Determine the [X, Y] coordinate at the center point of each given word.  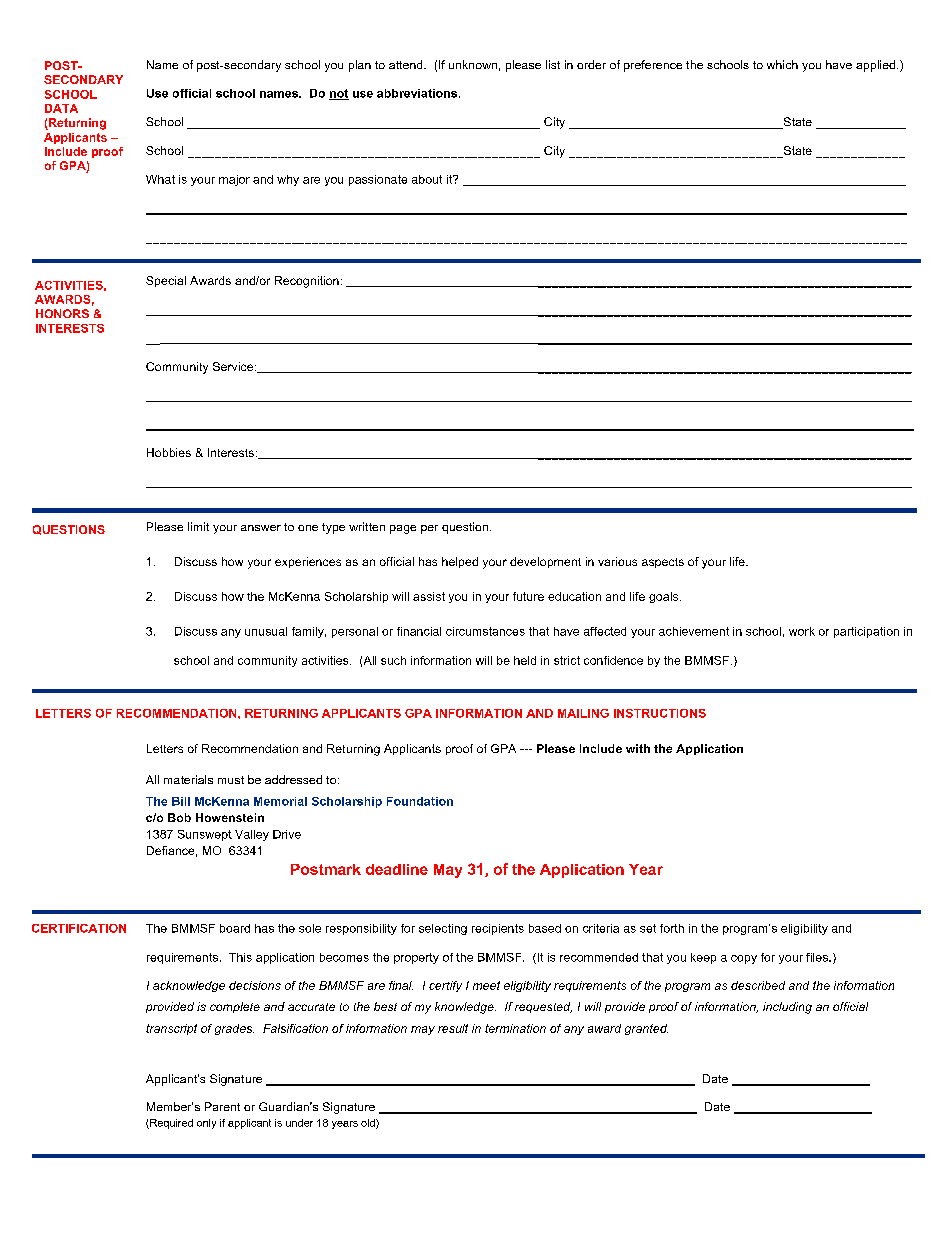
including [787, 1008]
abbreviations [418, 93]
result [453, 1028]
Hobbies [169, 452]
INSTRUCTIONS [660, 713]
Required [170, 1124]
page [403, 529]
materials [188, 779]
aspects [663, 563]
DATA [61, 108]
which [782, 64]
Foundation [420, 801]
